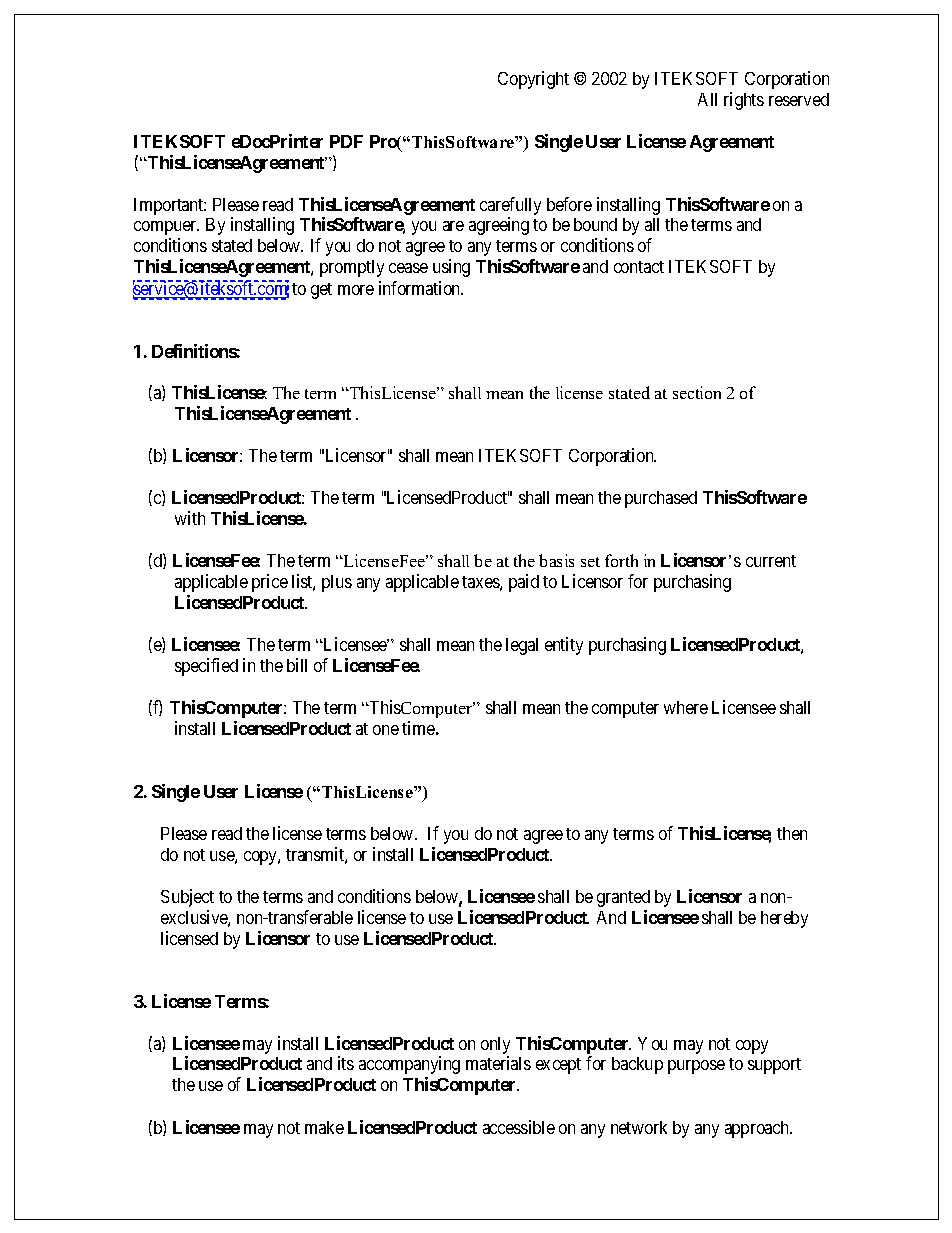  Describe the element at coordinates (346, 141) in the document. I see `PDF` at that location.
